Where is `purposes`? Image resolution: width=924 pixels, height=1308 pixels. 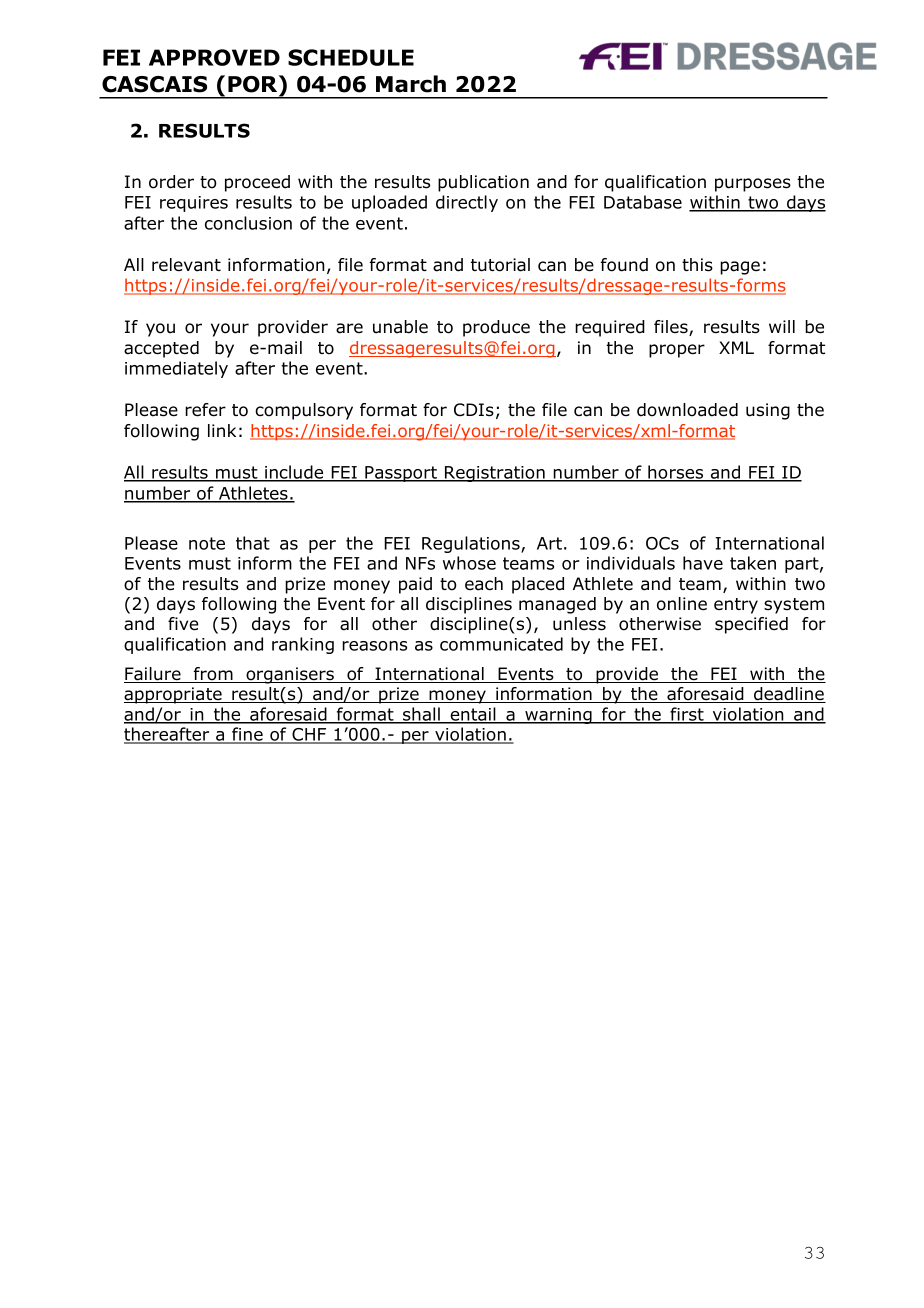
purposes is located at coordinates (753, 185).
